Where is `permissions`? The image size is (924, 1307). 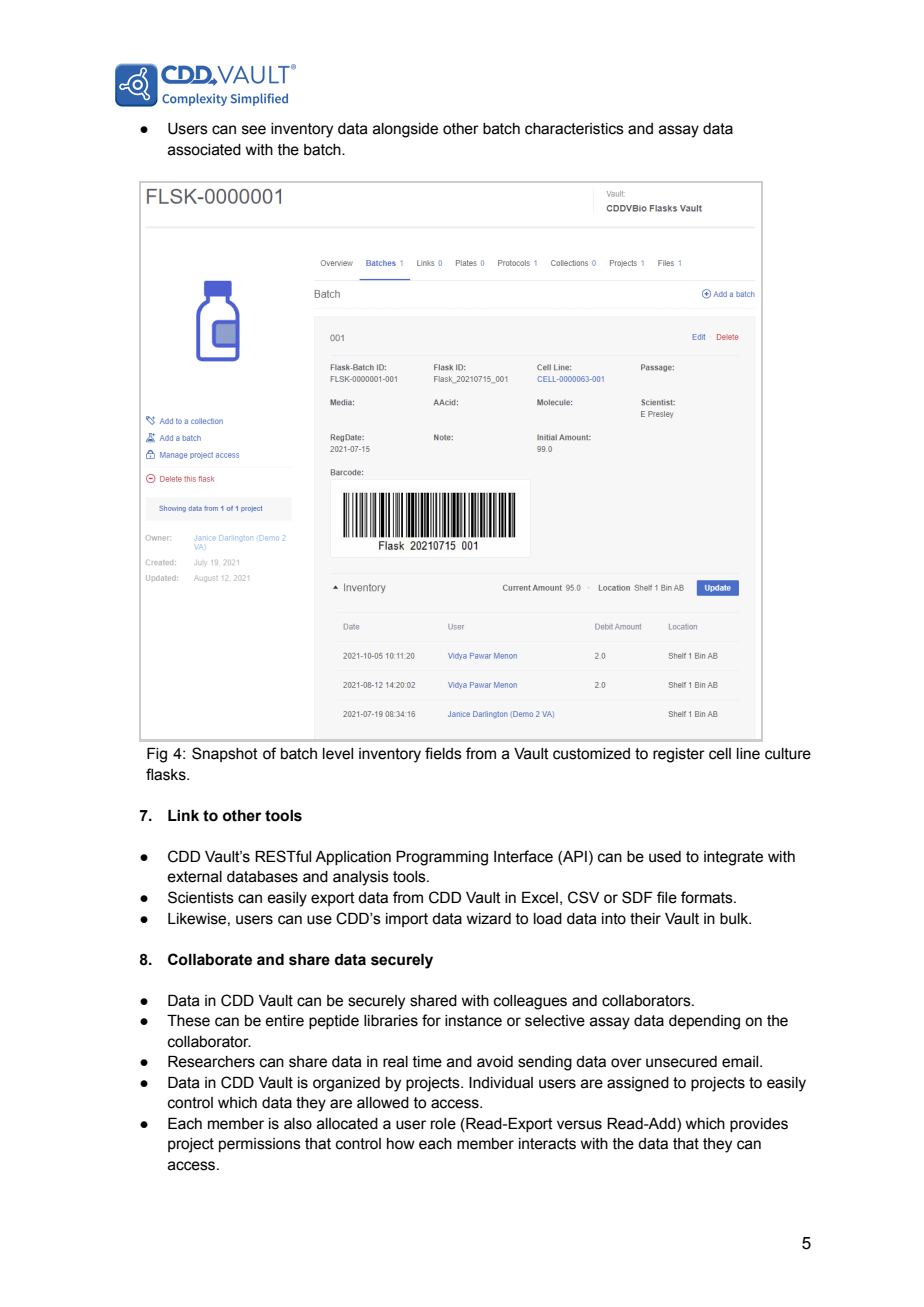 permissions is located at coordinates (260, 1145).
